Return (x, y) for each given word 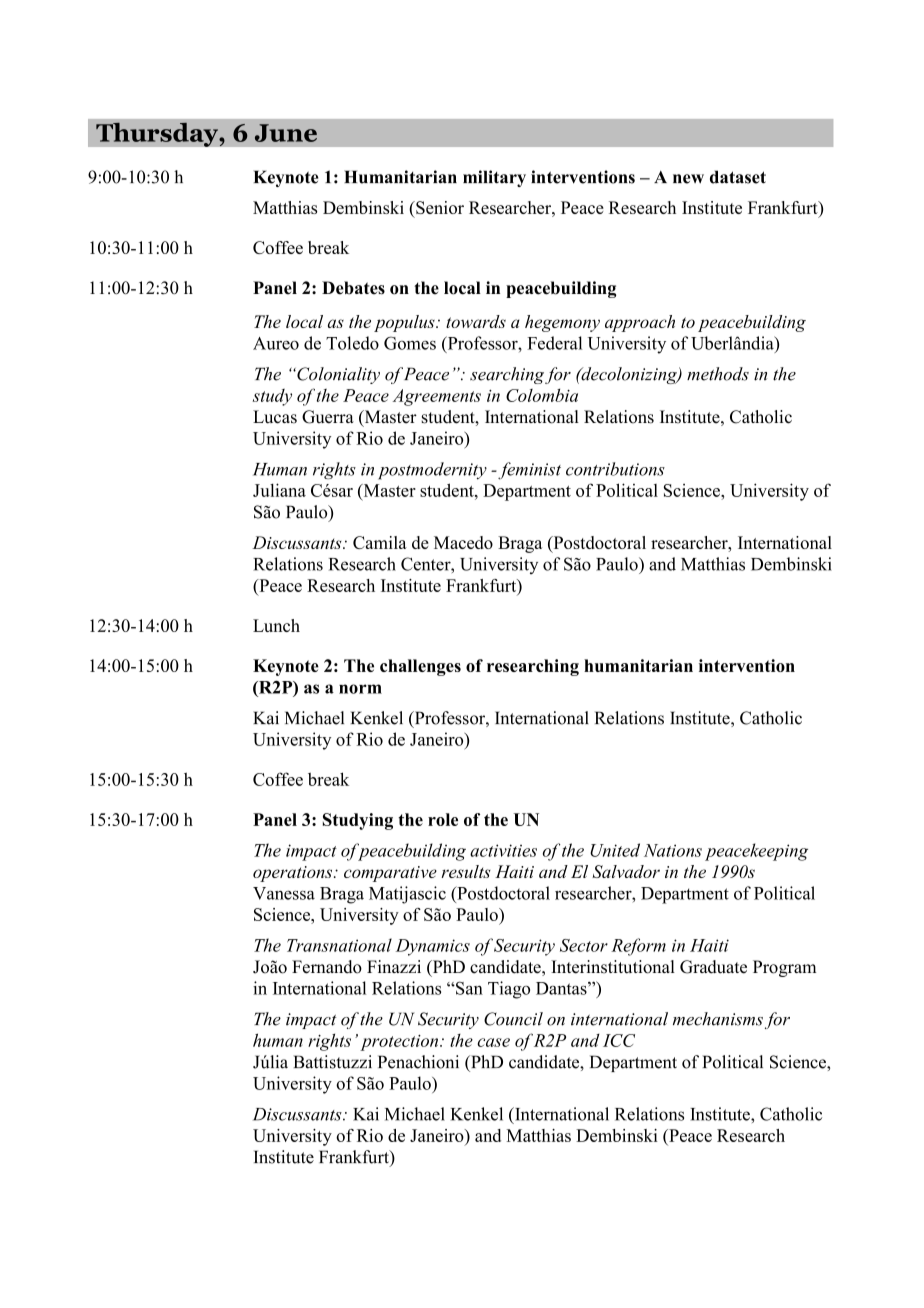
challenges (420, 667)
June (286, 133)
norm (360, 689)
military (494, 178)
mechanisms (718, 1019)
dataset (738, 177)
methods (718, 374)
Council (513, 1019)
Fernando (327, 967)
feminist (528, 471)
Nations (673, 850)
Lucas (275, 417)
